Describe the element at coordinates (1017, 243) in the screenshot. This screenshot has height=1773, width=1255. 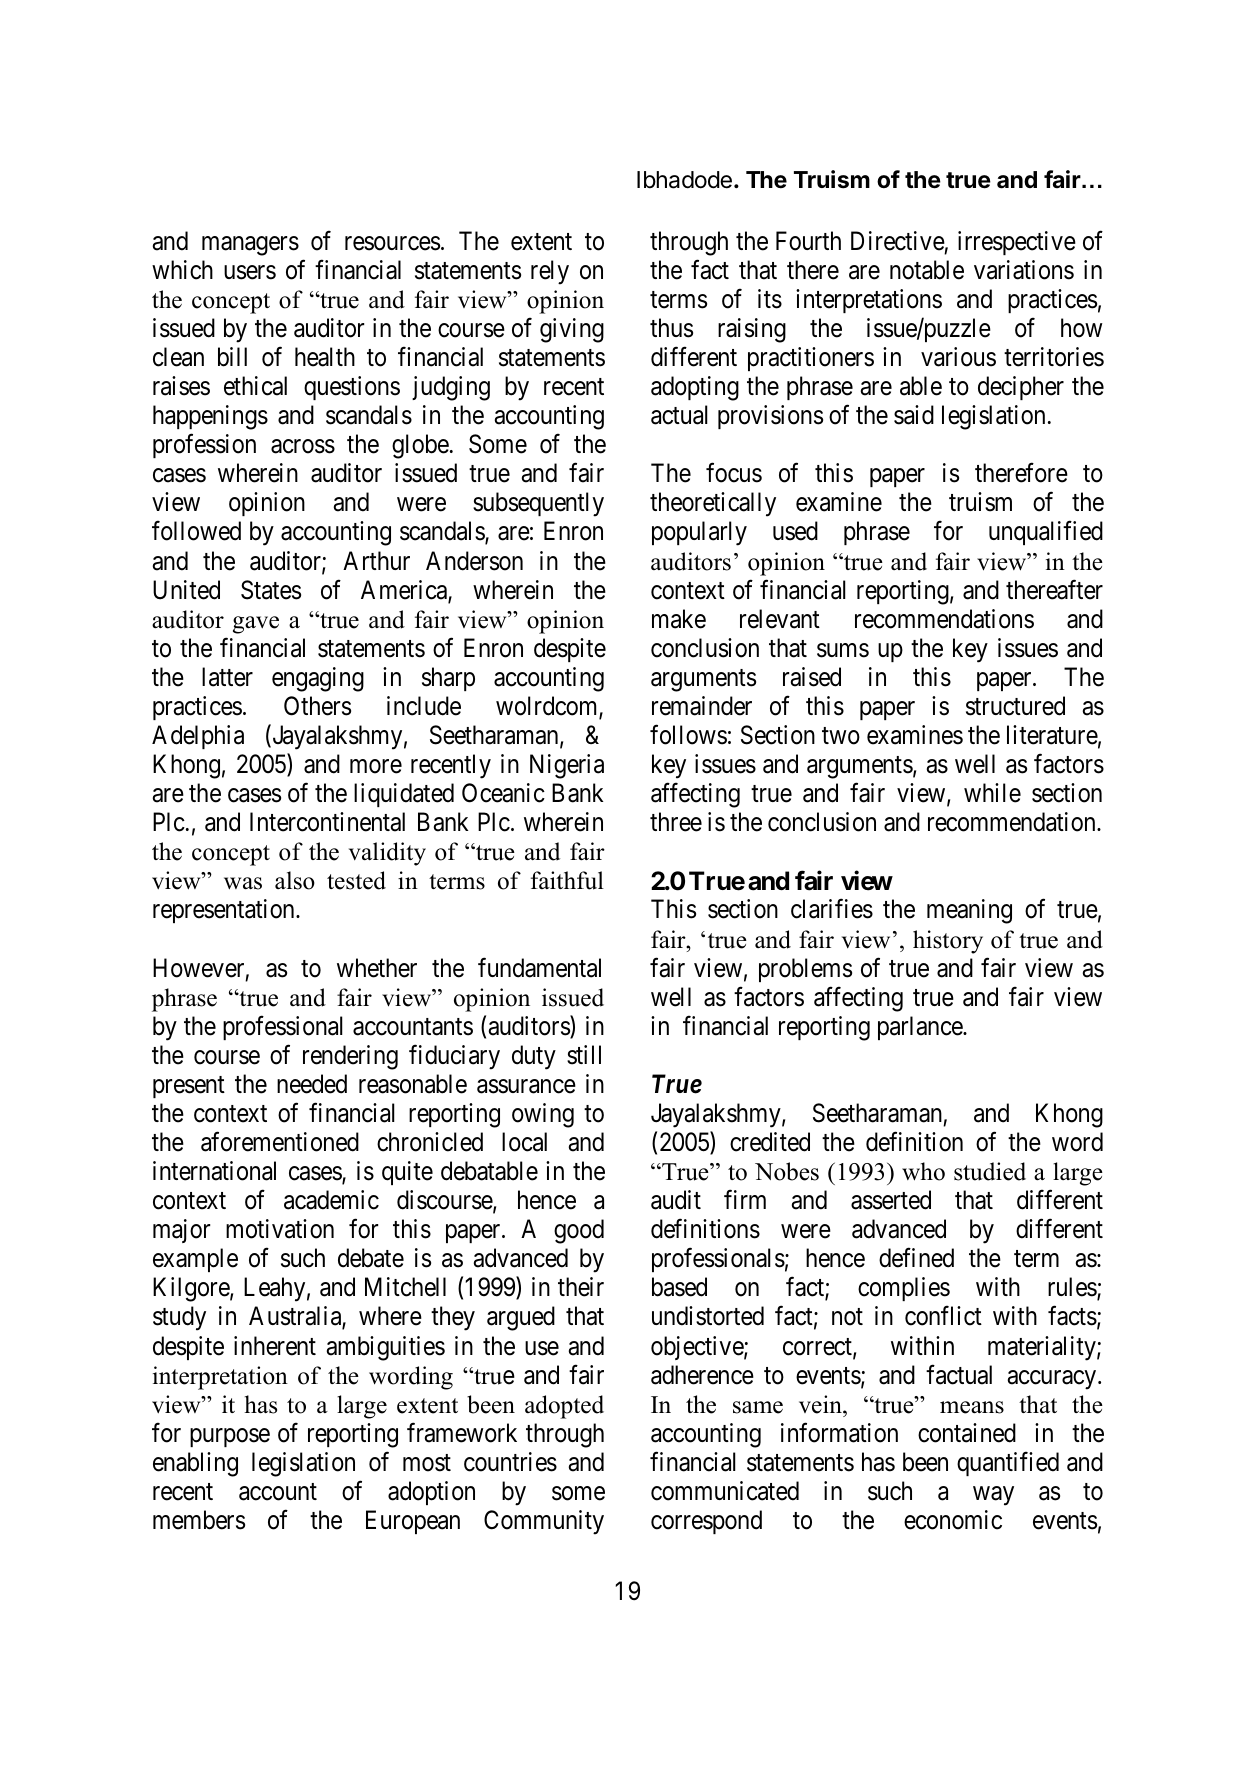
I see `irrespective` at that location.
